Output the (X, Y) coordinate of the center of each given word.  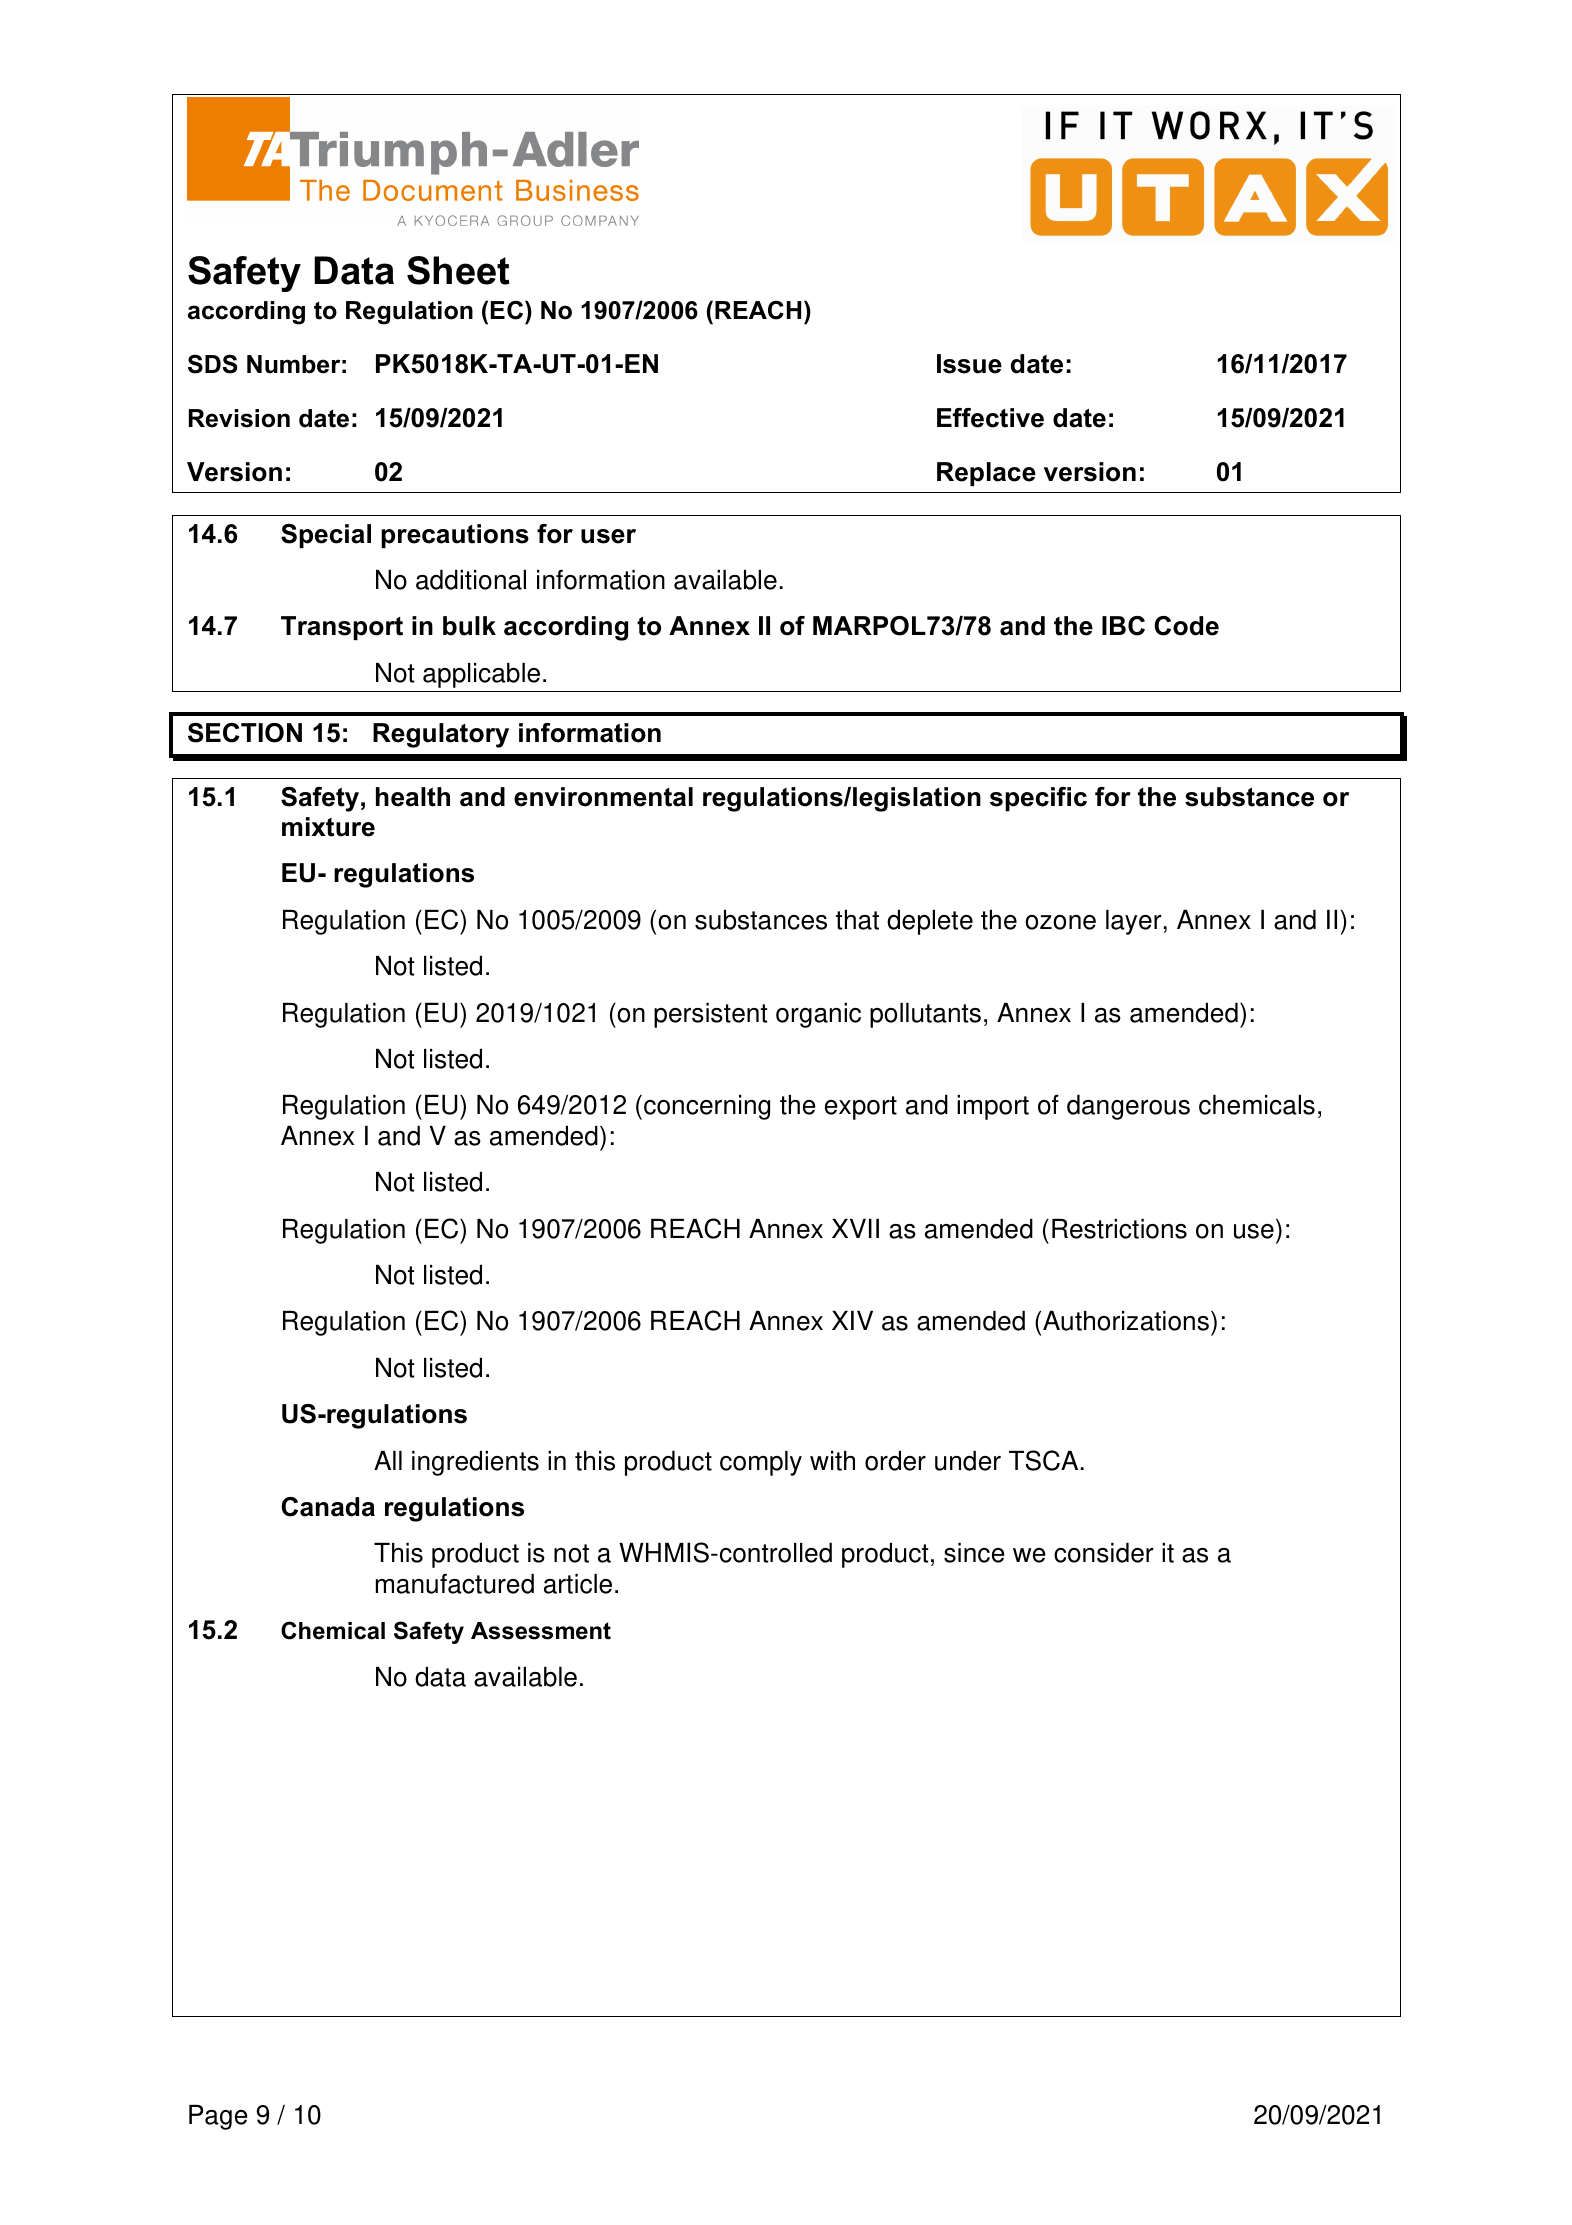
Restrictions (1119, 1229)
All (388, 1460)
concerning (707, 1107)
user (608, 536)
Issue (969, 364)
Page (218, 2117)
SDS (212, 364)
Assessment (541, 1631)
